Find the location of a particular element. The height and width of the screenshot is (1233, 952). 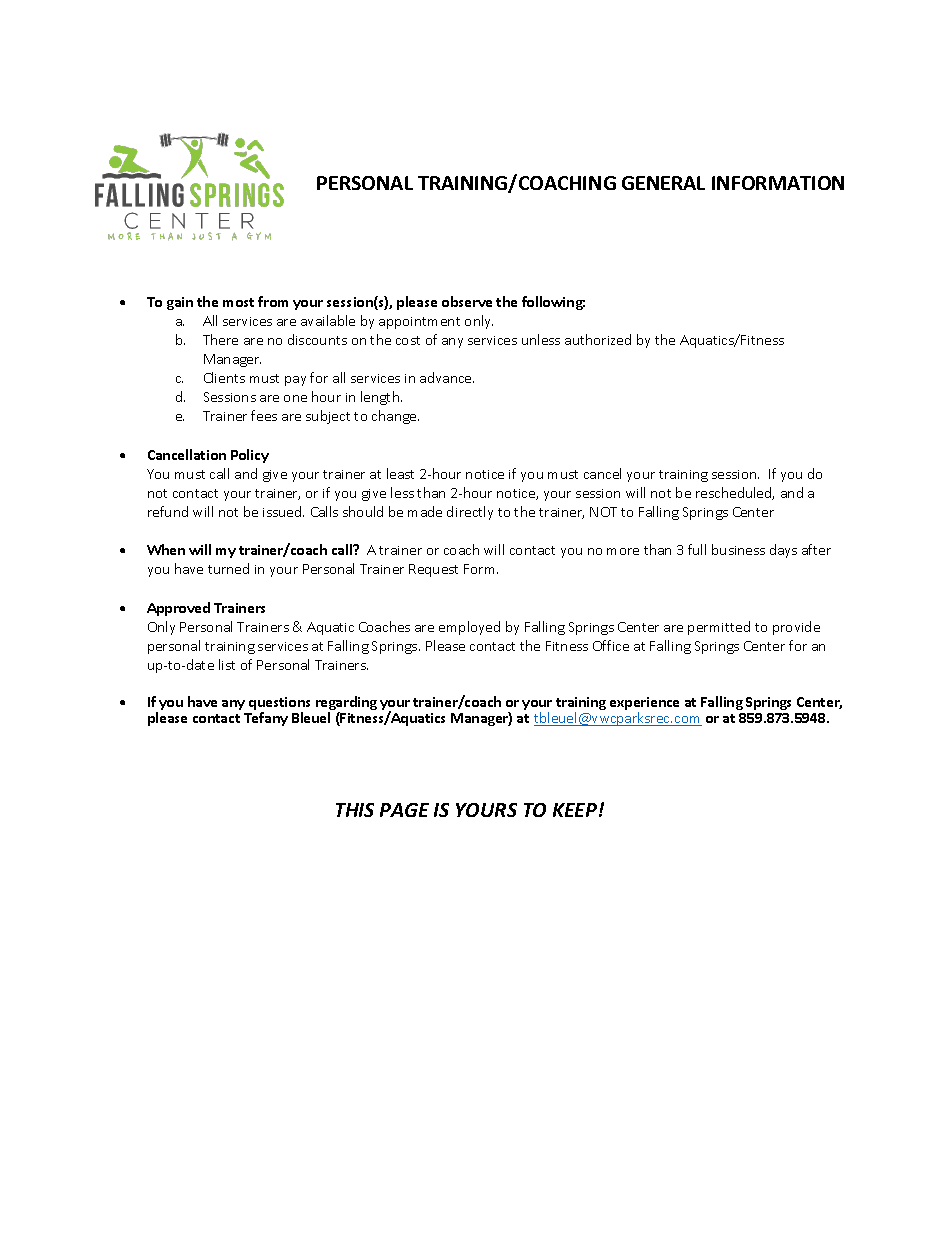

business is located at coordinates (738, 549).
